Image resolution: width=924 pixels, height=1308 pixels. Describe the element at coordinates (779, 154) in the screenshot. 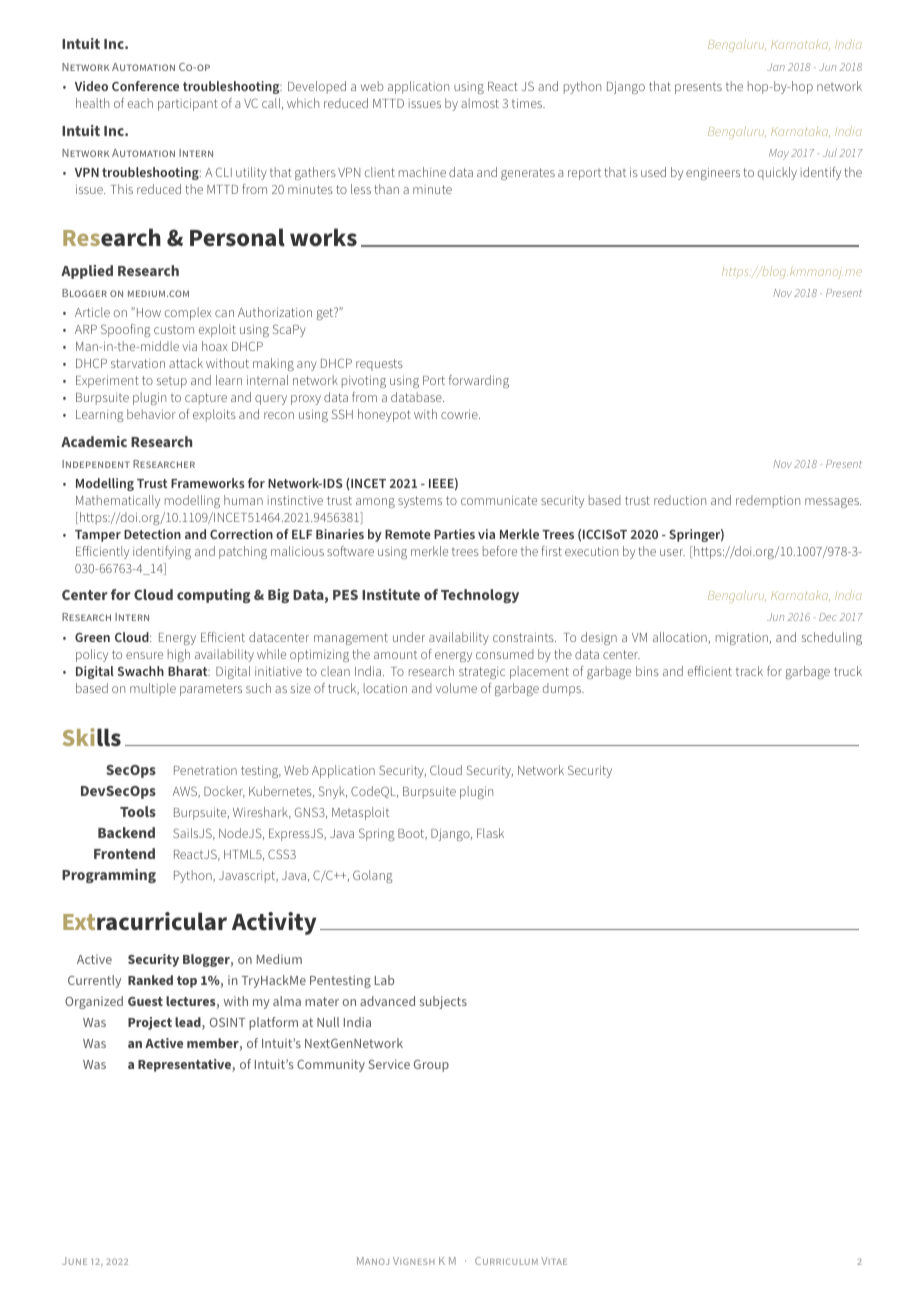

I see `May` at that location.
